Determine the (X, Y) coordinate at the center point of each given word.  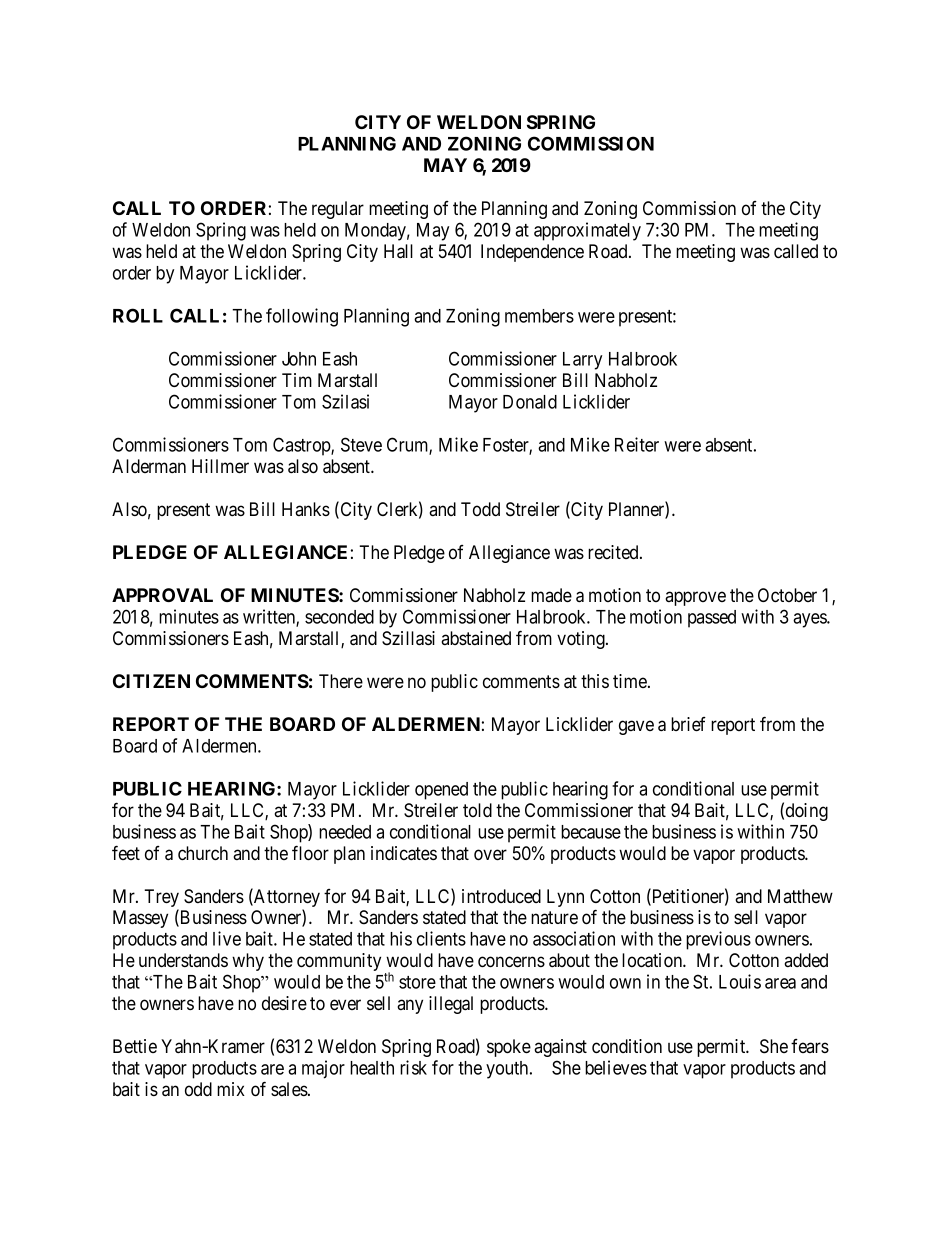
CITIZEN (151, 681)
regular (338, 210)
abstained (476, 638)
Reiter (637, 444)
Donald (530, 402)
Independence (532, 253)
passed (712, 619)
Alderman (149, 466)
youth (508, 1070)
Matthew (800, 896)
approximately (587, 231)
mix (231, 1089)
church (203, 853)
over (490, 855)
